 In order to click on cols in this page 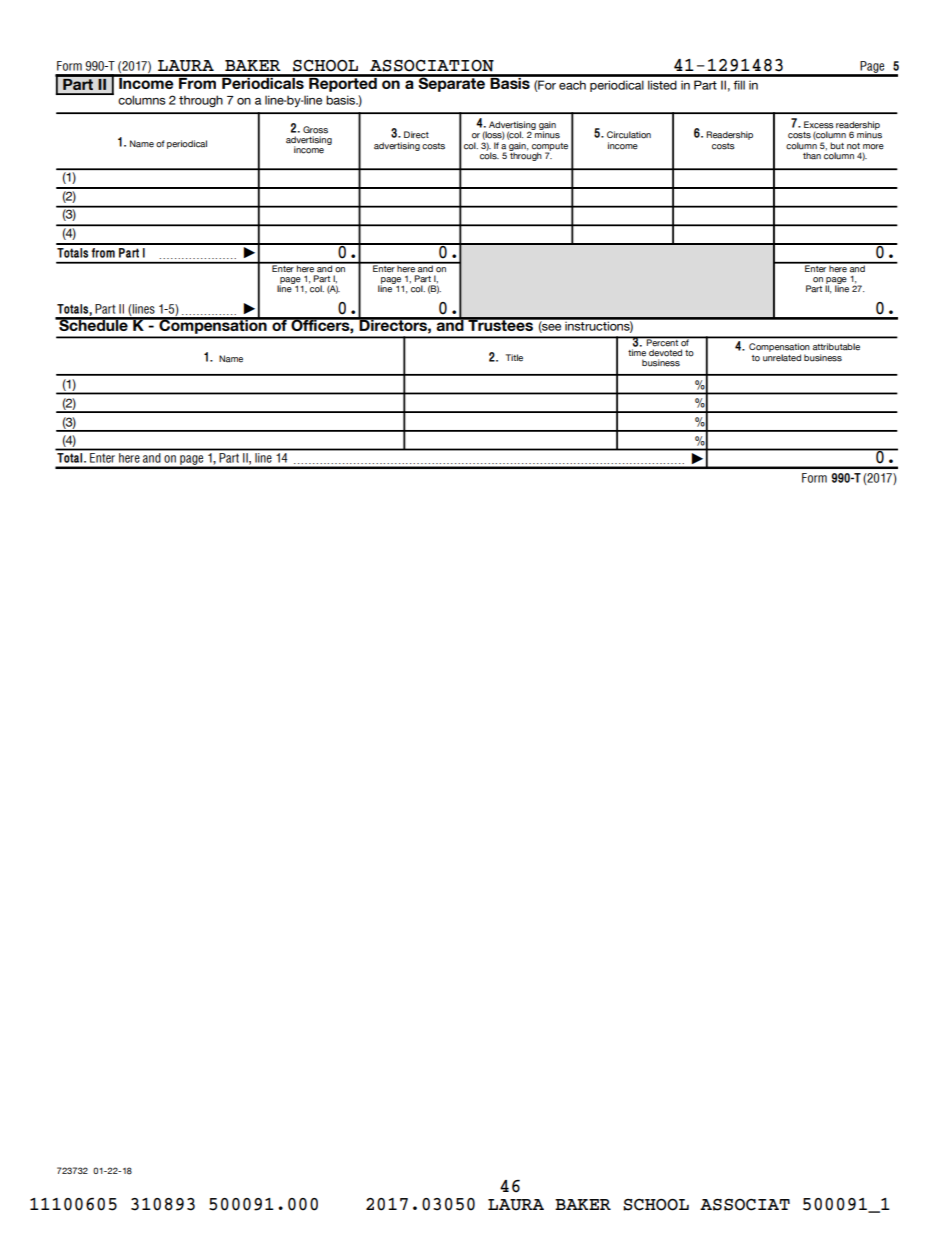, I will do `click(489, 155)`.
